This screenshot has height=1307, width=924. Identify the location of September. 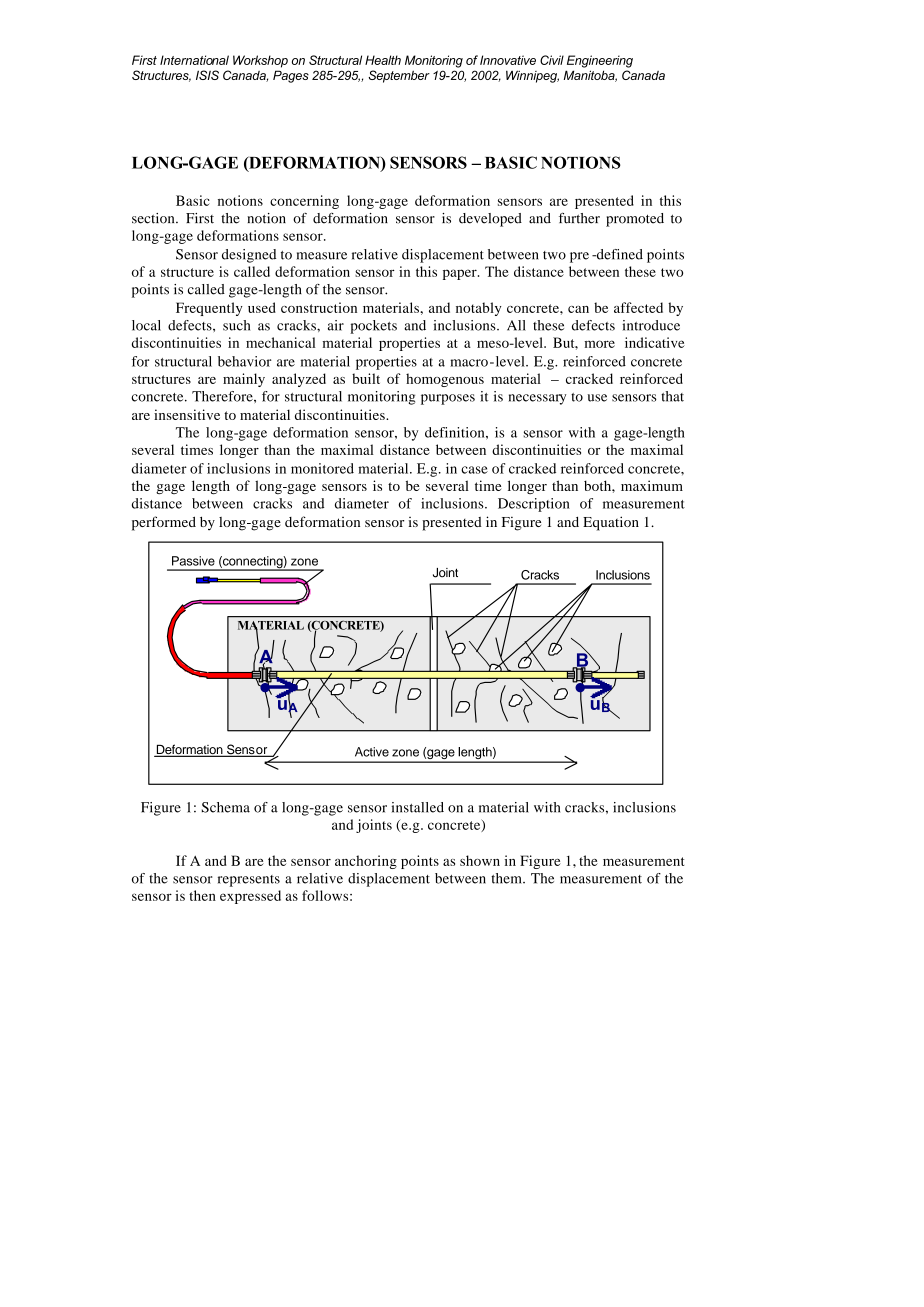
(399, 76).
